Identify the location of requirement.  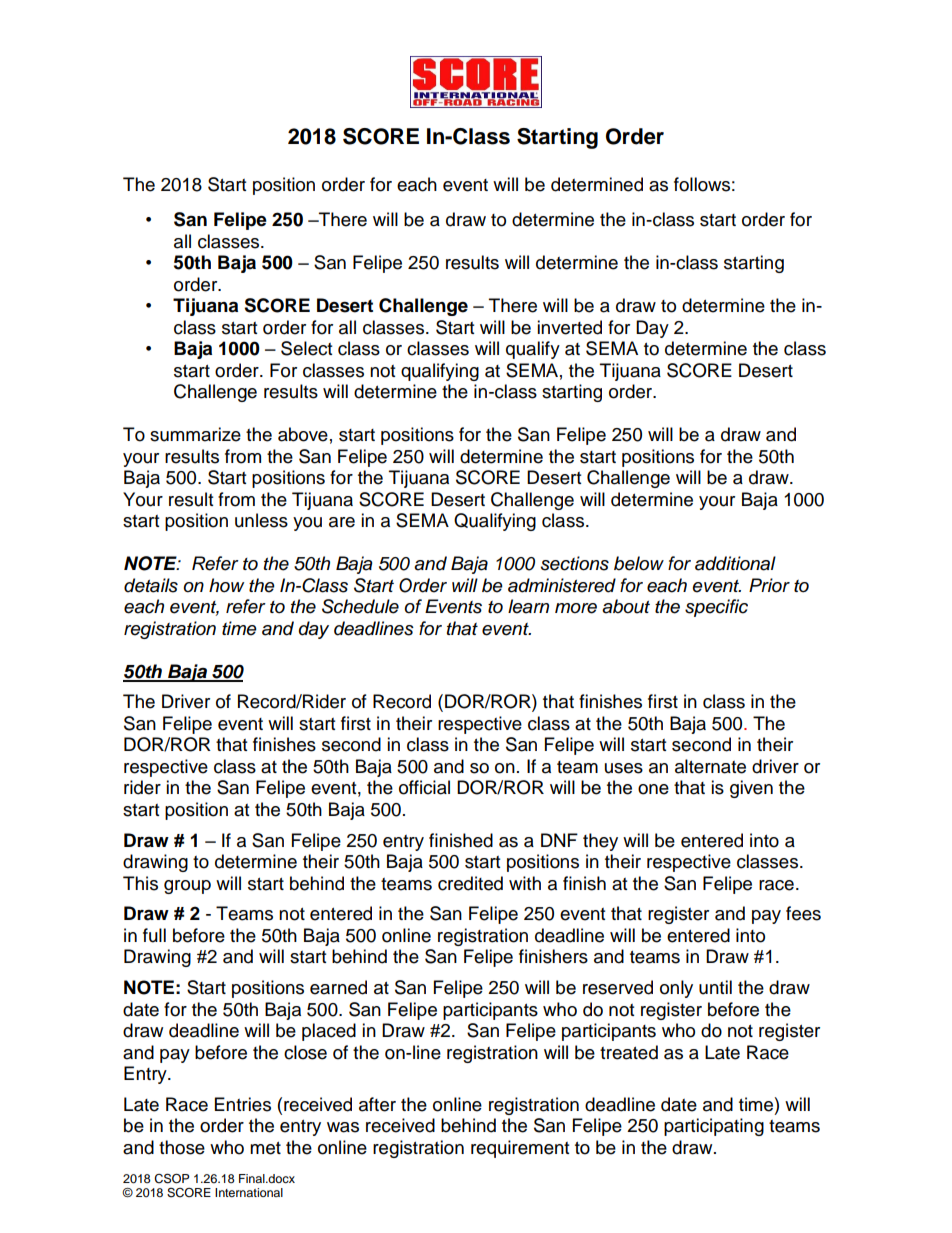
(520, 1149).
